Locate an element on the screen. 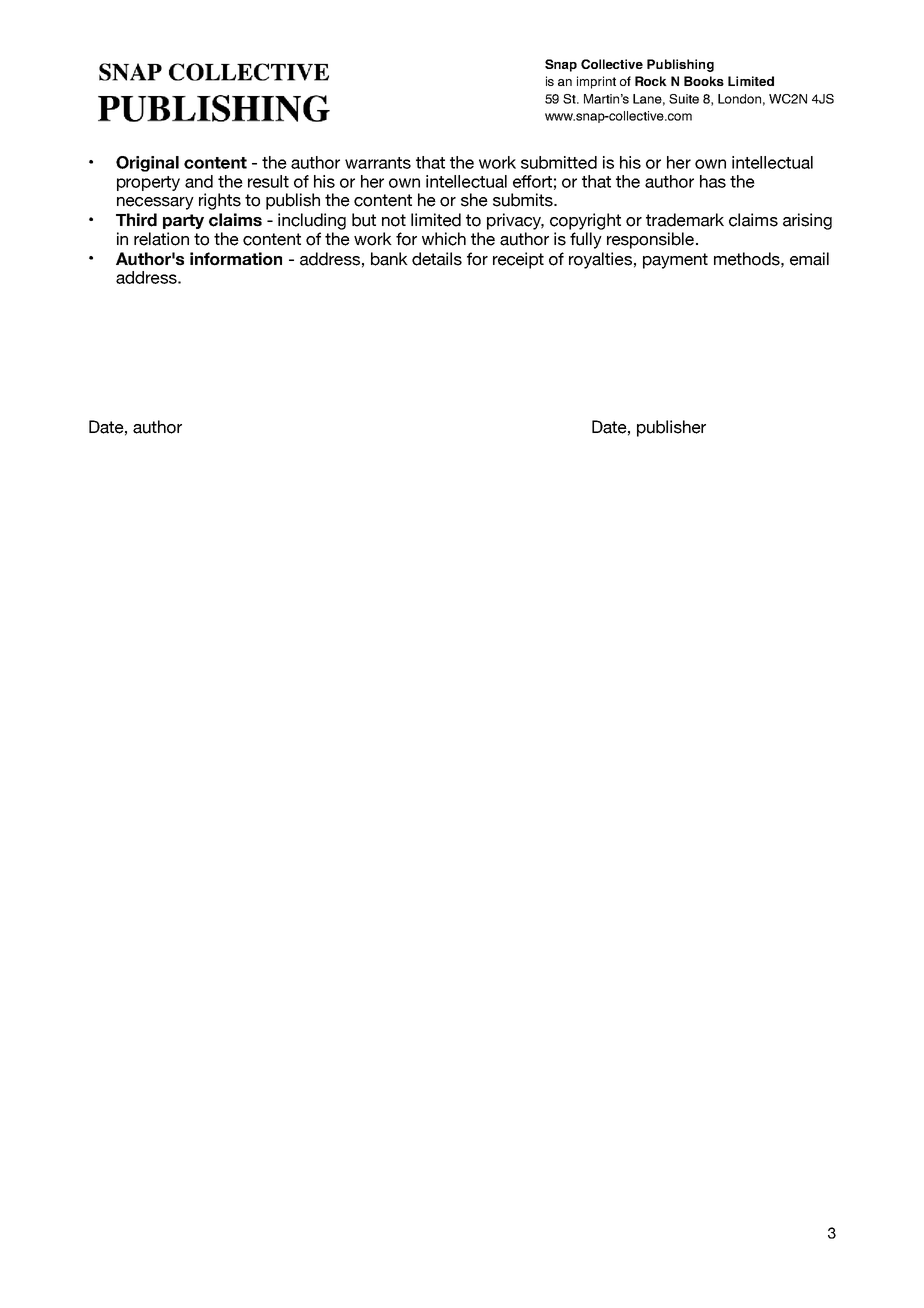  Original is located at coordinates (147, 164).
